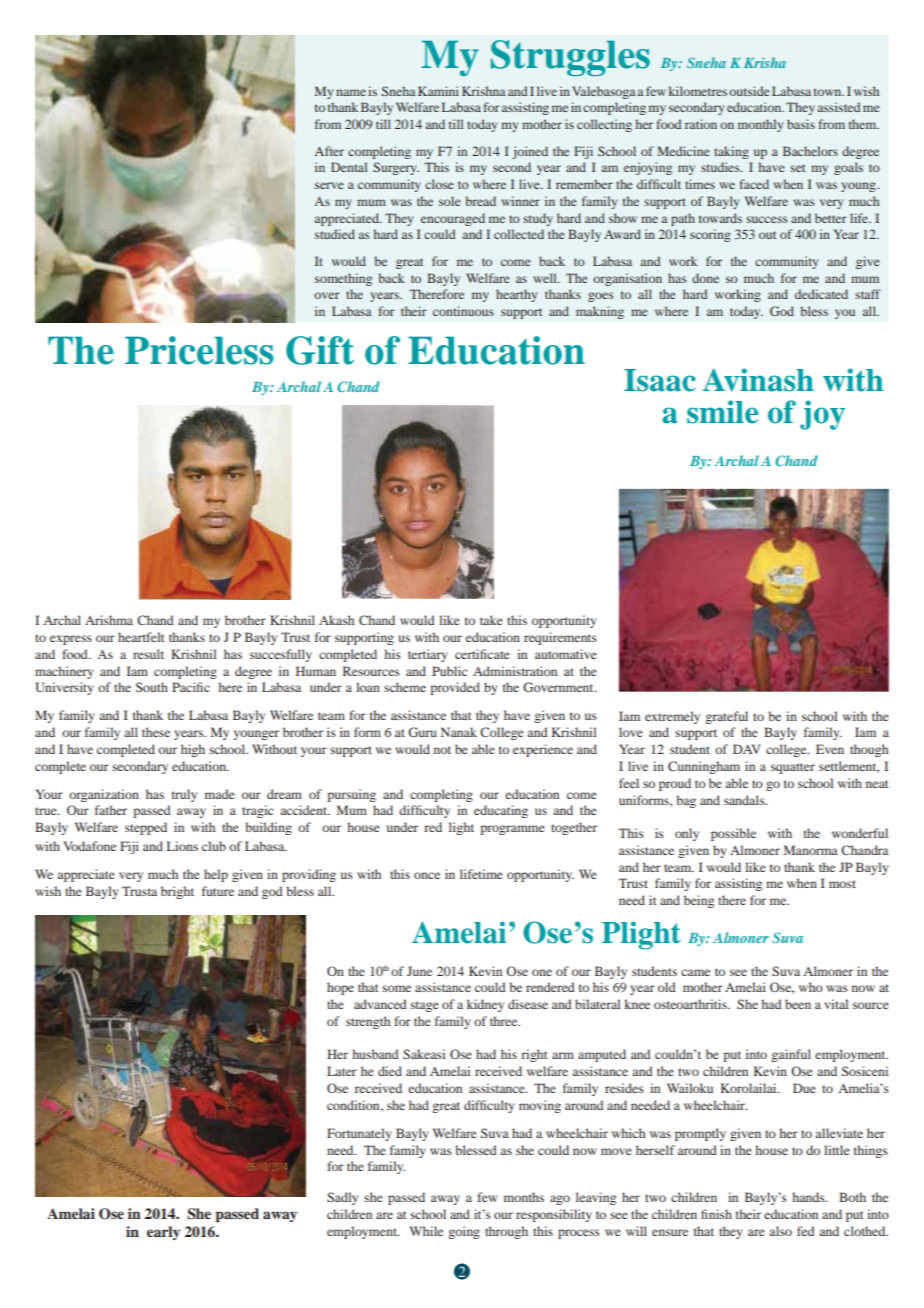  Describe the element at coordinates (484, 91) in the screenshot. I see `Krishna` at that location.
